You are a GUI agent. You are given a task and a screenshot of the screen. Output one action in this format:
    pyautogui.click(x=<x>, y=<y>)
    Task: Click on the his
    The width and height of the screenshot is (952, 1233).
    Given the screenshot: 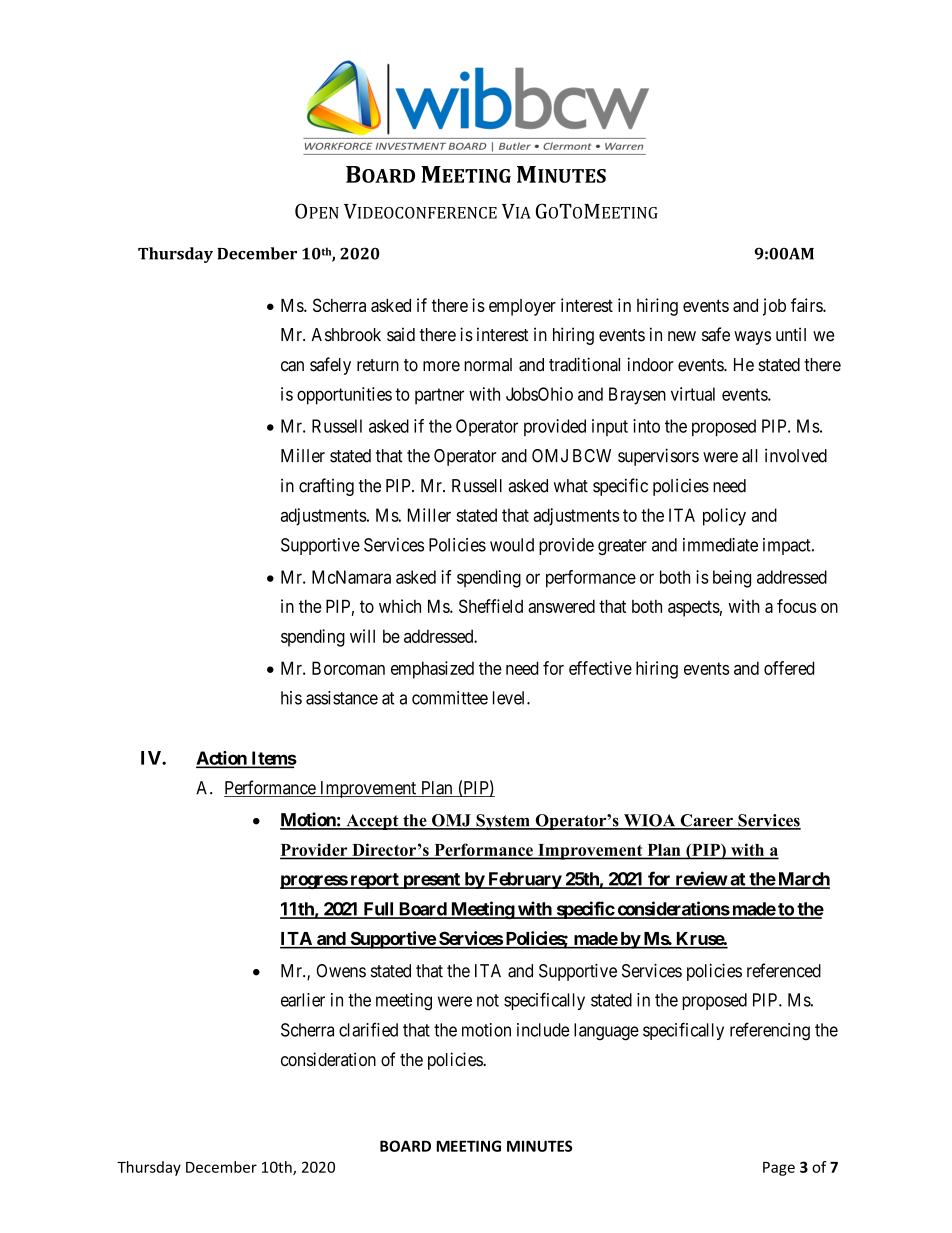 What is the action you would take?
    pyautogui.click(x=291, y=698)
